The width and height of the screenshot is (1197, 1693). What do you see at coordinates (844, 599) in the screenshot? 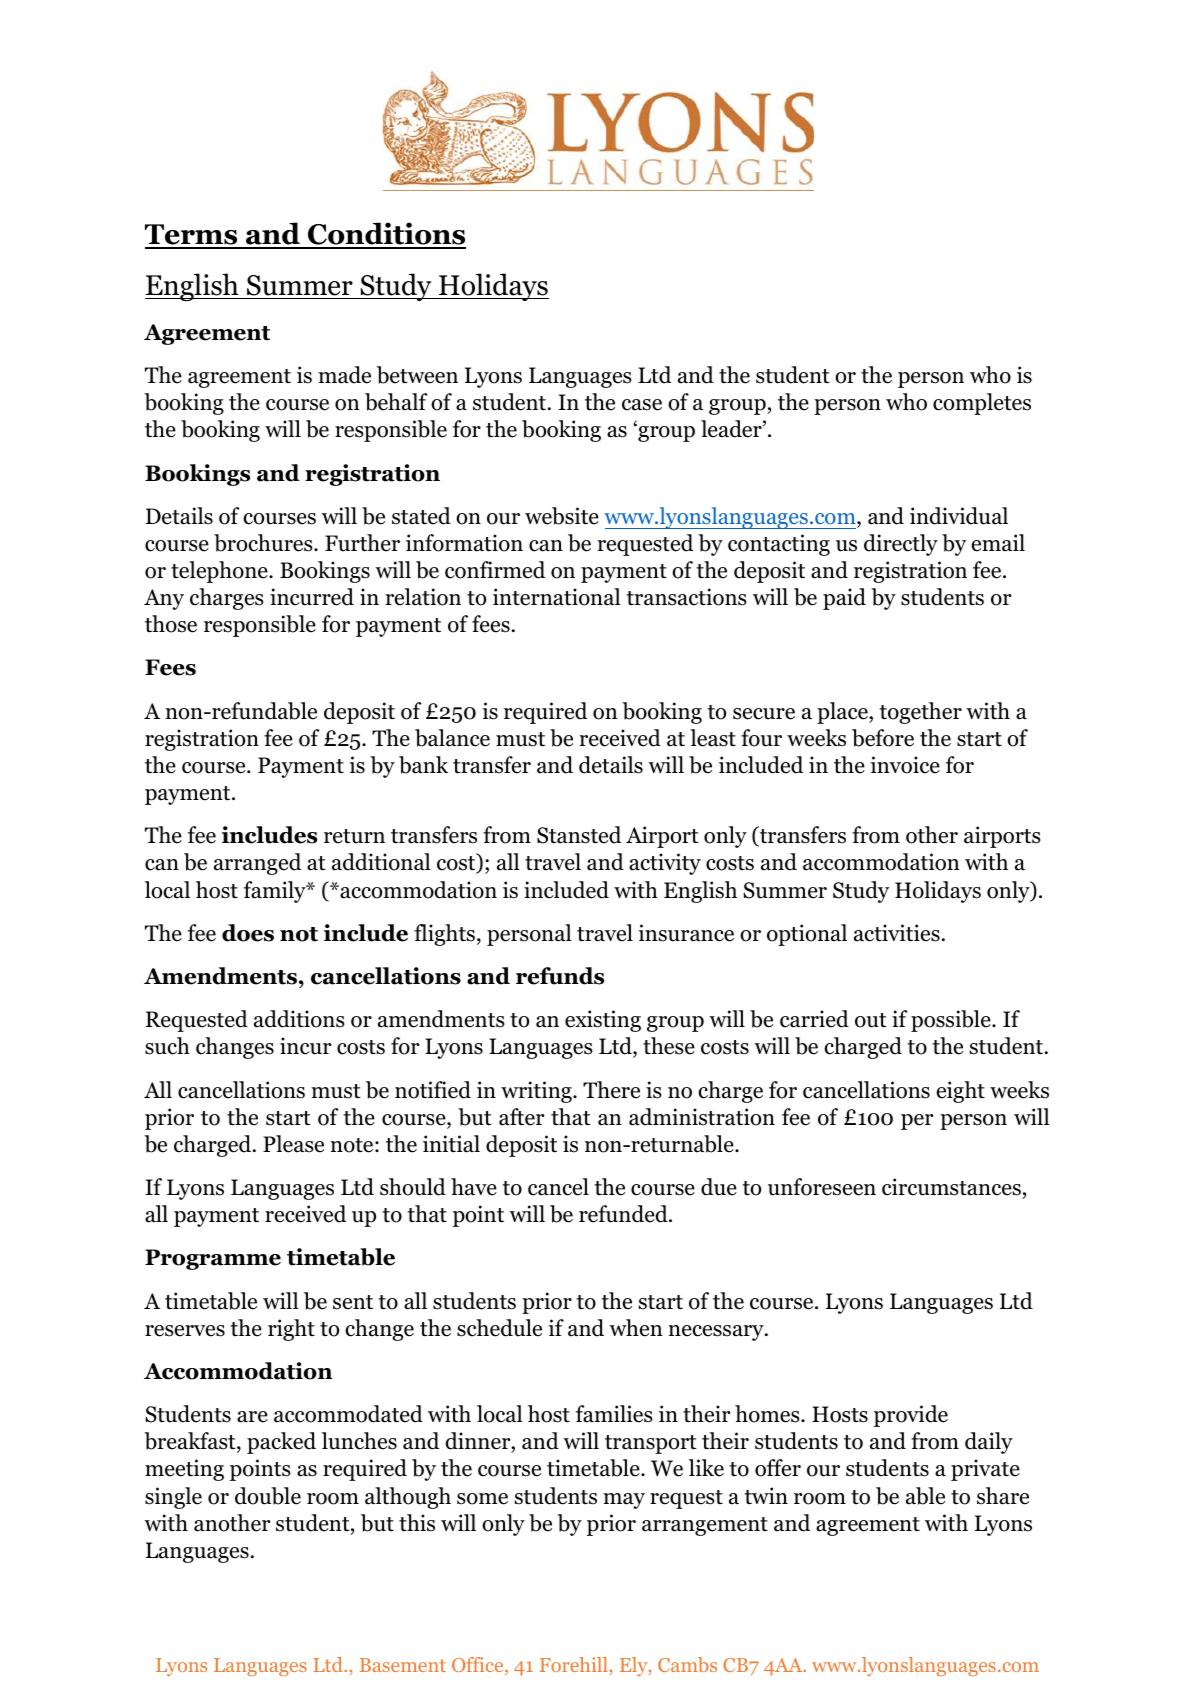
I see `paid` at bounding box center [844, 599].
